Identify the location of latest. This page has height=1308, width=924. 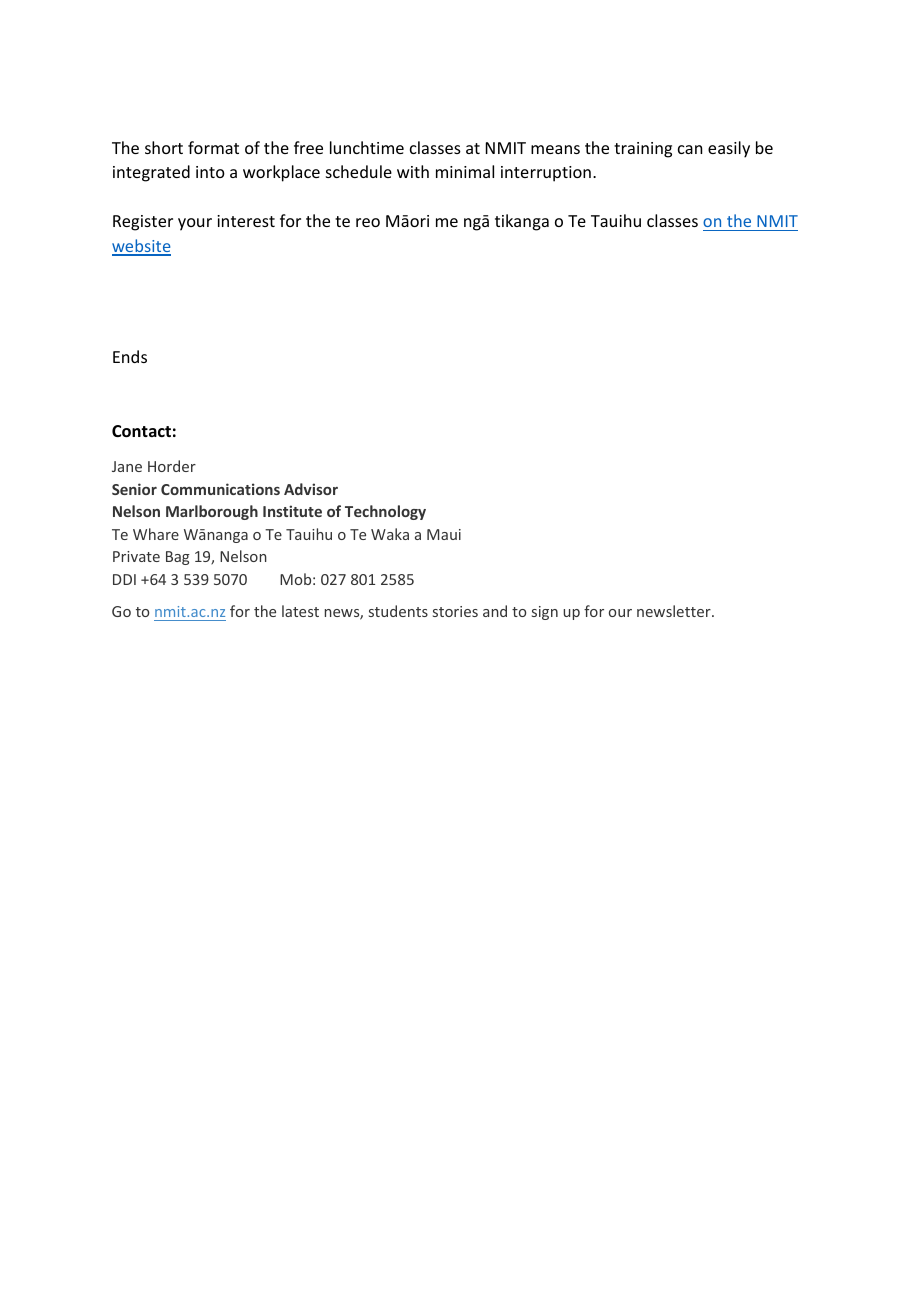
(300, 611).
